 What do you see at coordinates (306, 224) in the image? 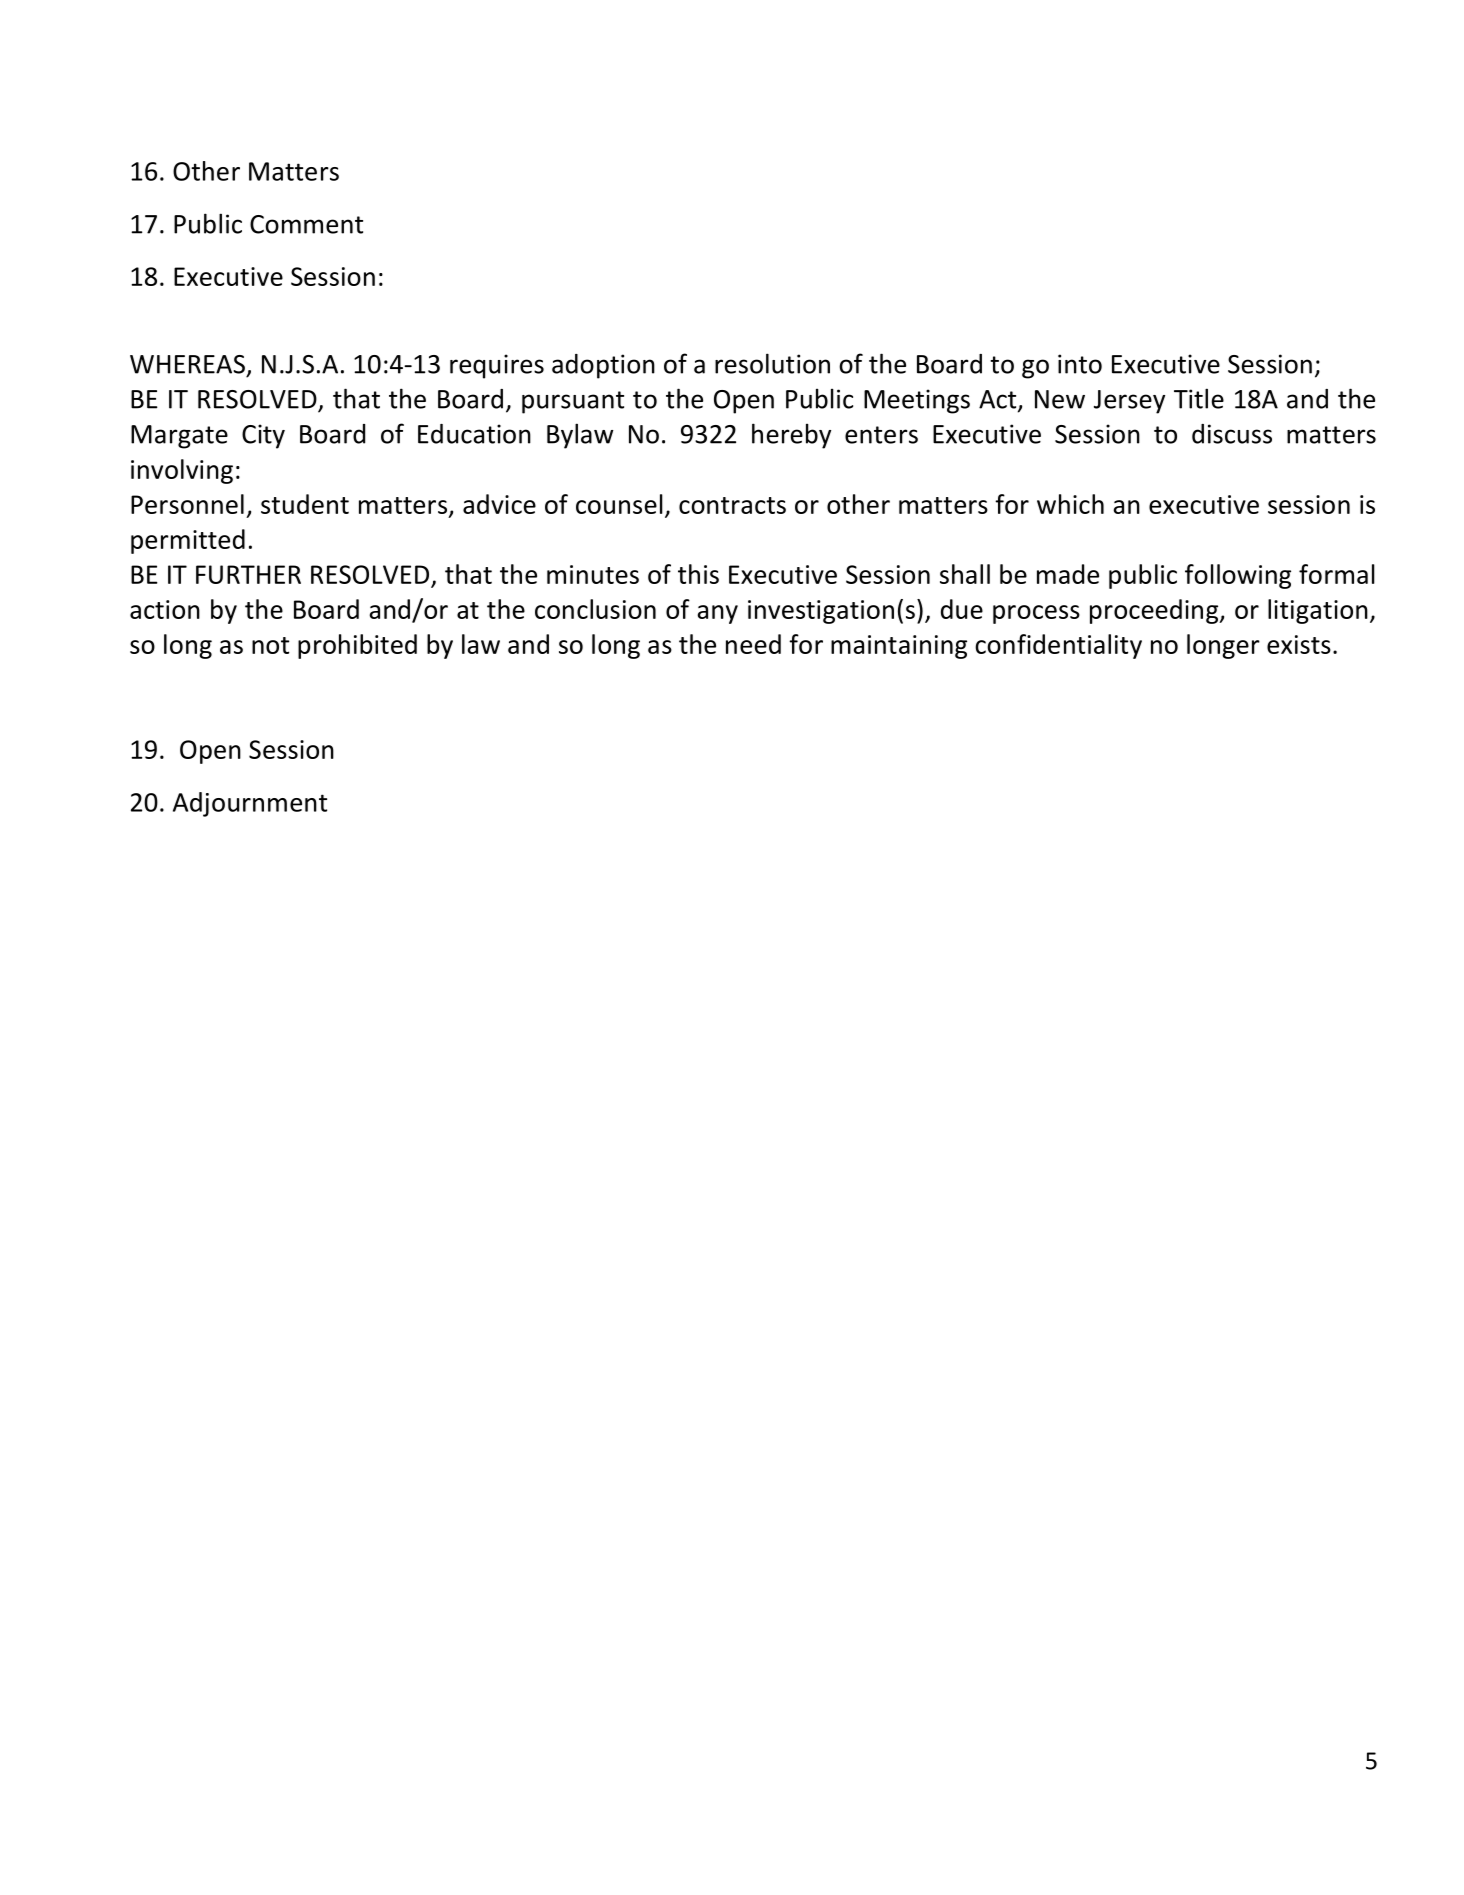
I see `Comment` at bounding box center [306, 224].
